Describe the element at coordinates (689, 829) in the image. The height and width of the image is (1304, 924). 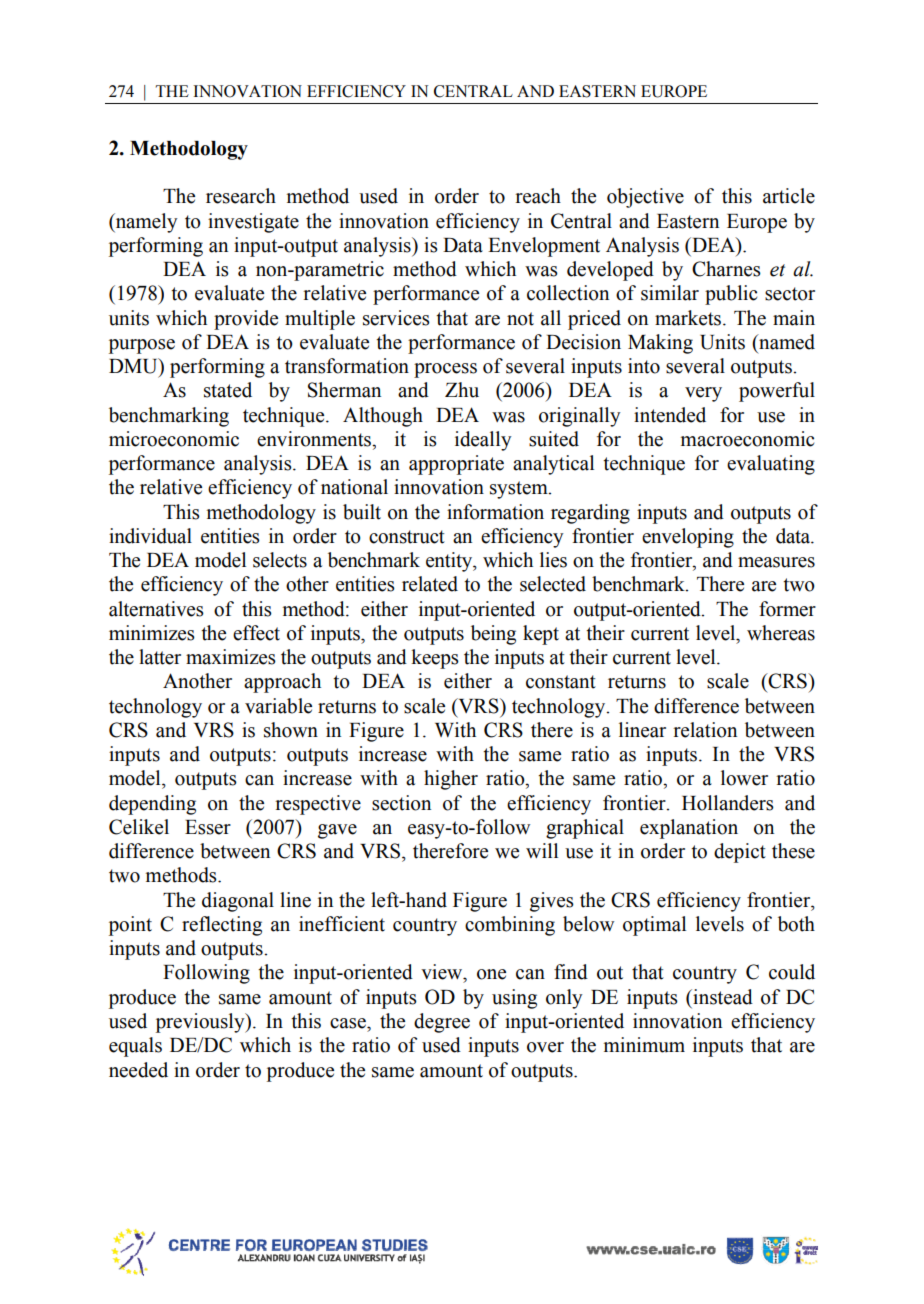
I see `explanation` at that location.
